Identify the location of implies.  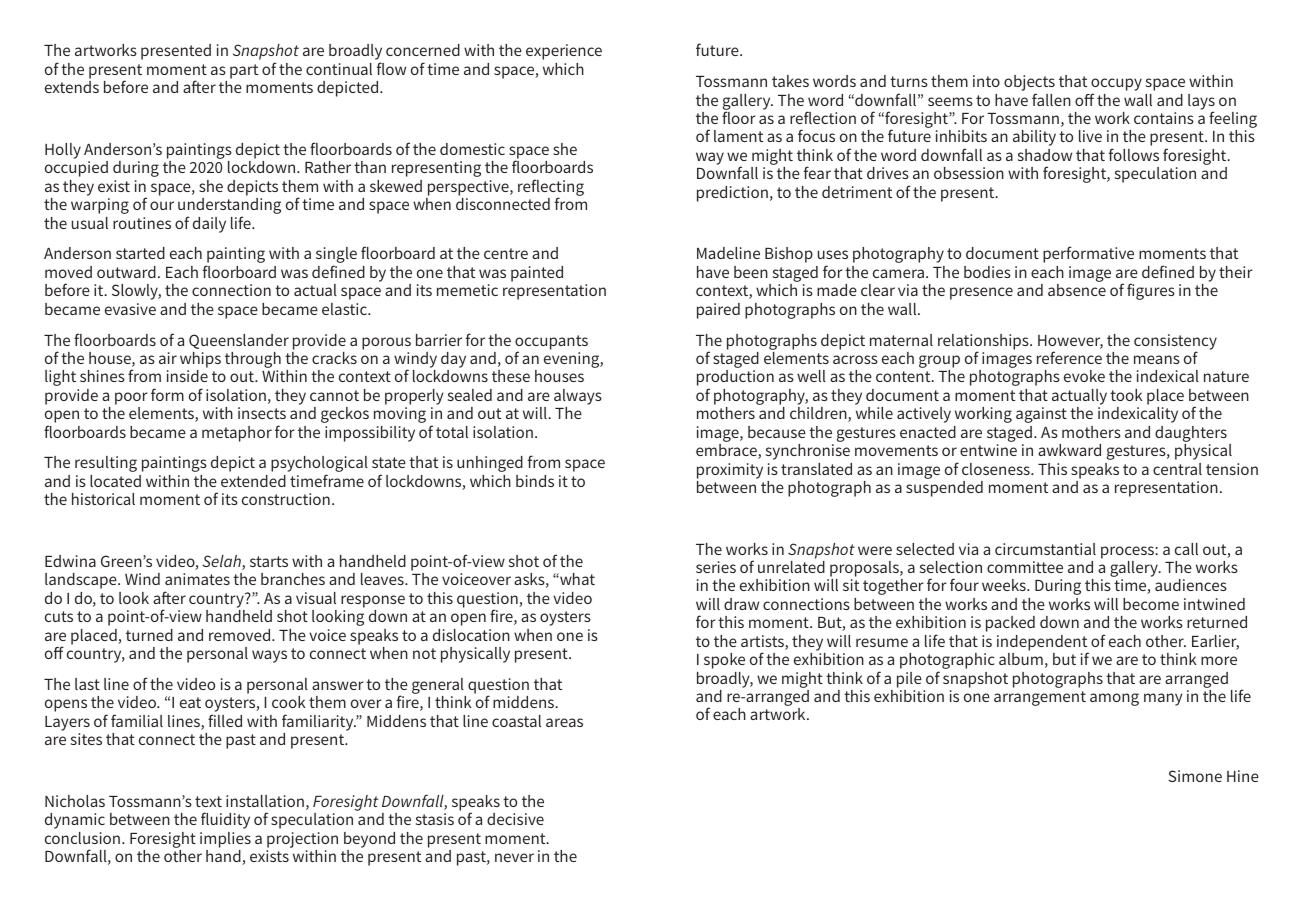
(225, 840).
